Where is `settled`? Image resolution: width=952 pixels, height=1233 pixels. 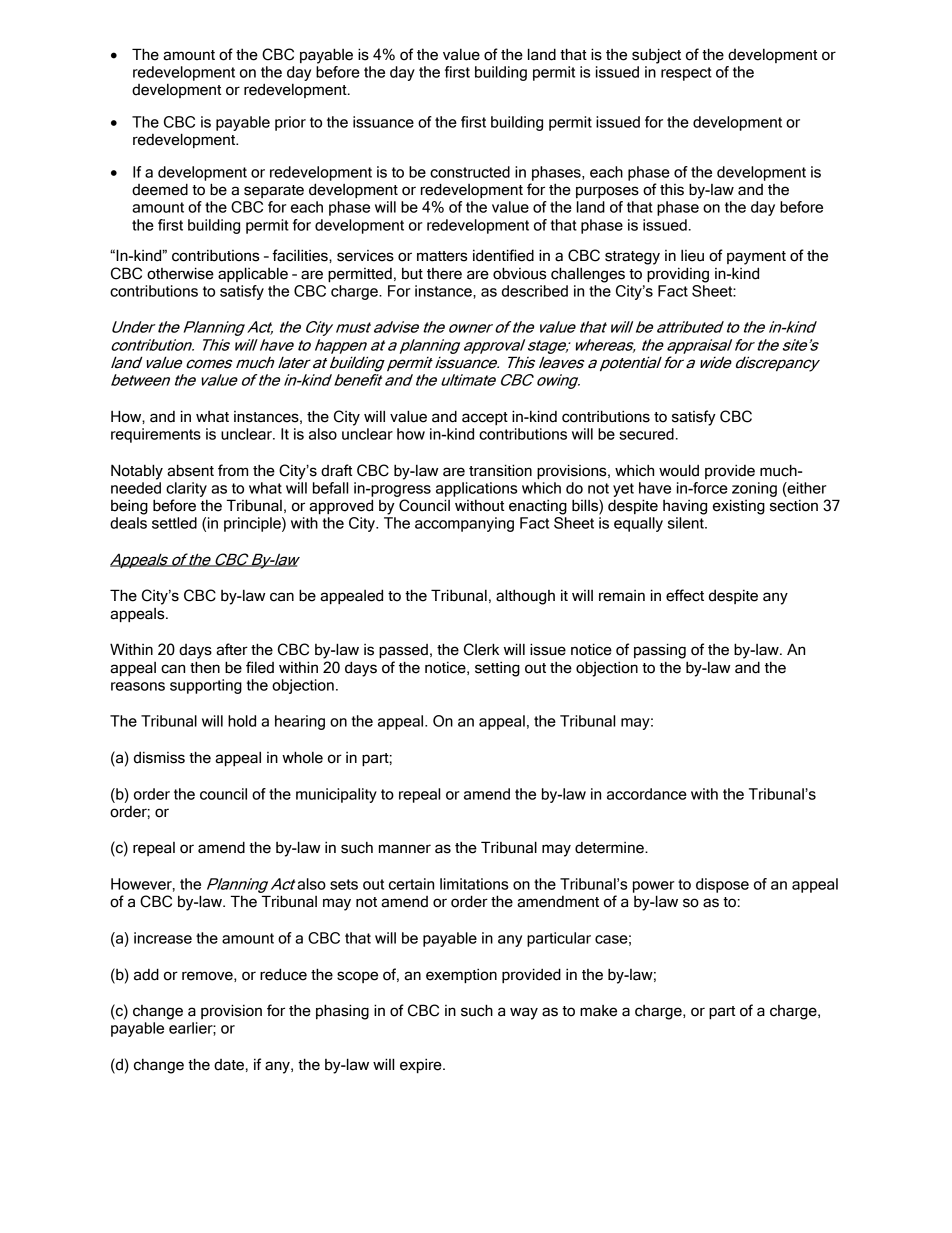 settled is located at coordinates (174, 523).
